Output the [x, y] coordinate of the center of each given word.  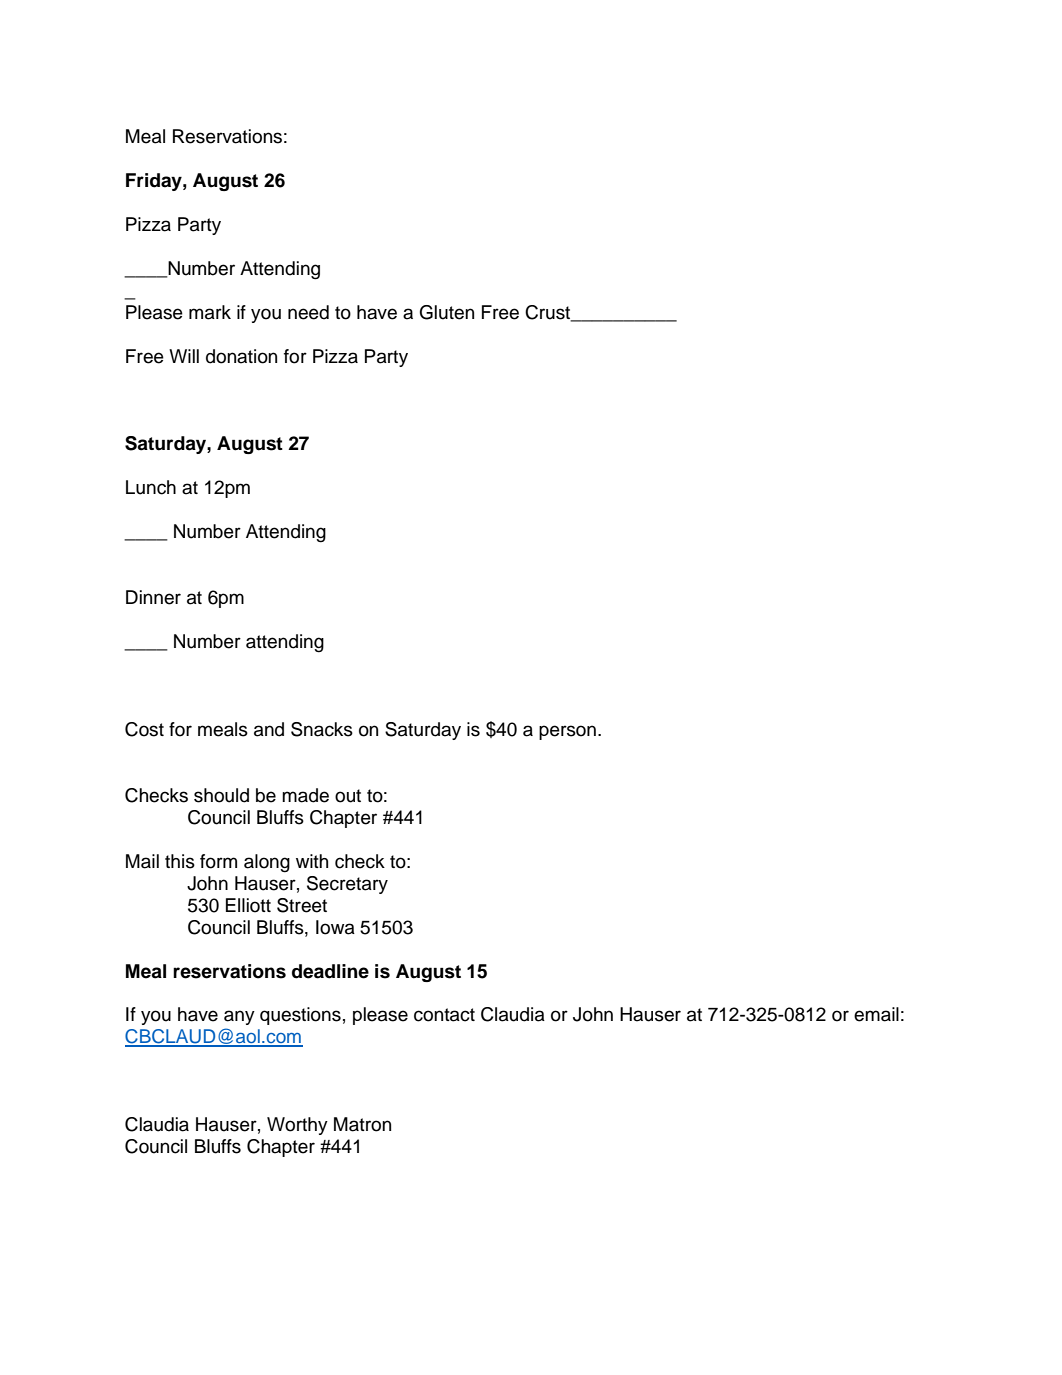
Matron [362, 1124]
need [308, 312]
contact [444, 1015]
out [348, 796]
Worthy [297, 1126]
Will [184, 356]
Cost [144, 729]
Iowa [335, 927]
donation [241, 356]
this [180, 861]
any [239, 1017]
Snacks [322, 729]
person [567, 732]
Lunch [151, 487]
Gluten [447, 312]
